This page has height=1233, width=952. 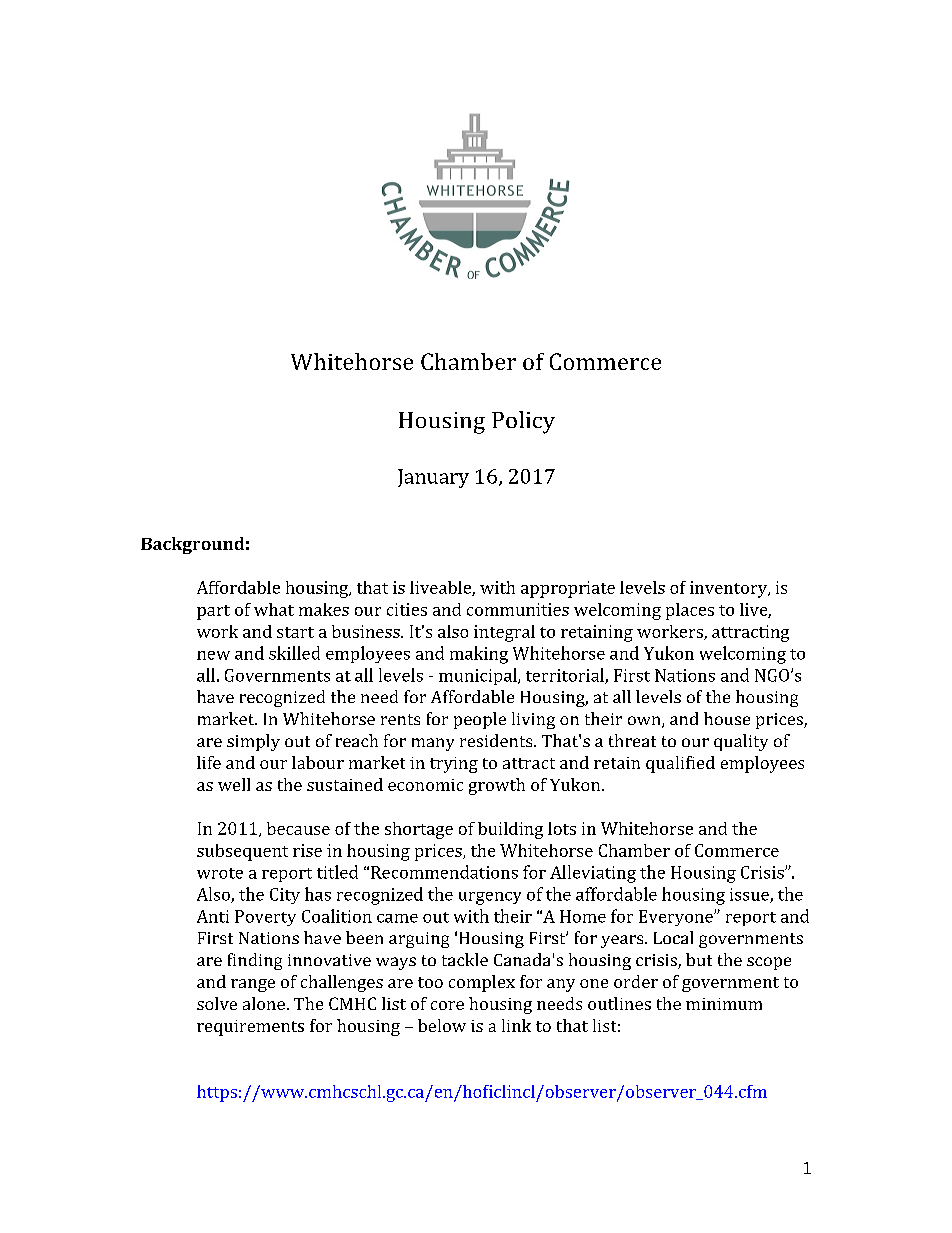 I want to click on issue, so click(x=750, y=895).
